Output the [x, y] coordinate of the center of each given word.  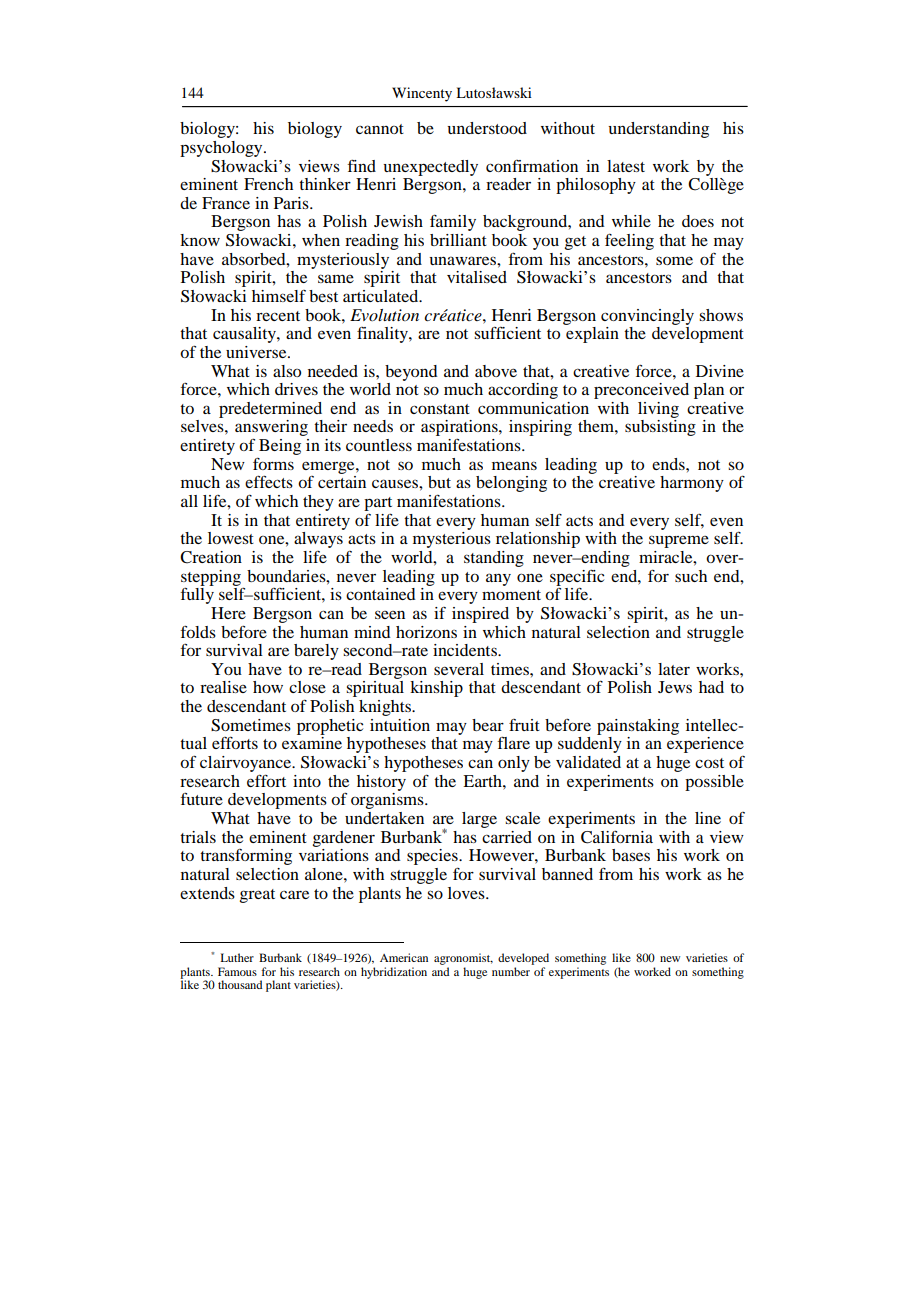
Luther [237, 957]
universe [257, 352]
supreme [679, 541]
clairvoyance [246, 764]
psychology [222, 149]
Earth [483, 781]
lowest [231, 538]
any [498, 579]
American [404, 957]
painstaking [638, 727]
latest [626, 166]
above [496, 371]
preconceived [641, 391]
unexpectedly [430, 168]
